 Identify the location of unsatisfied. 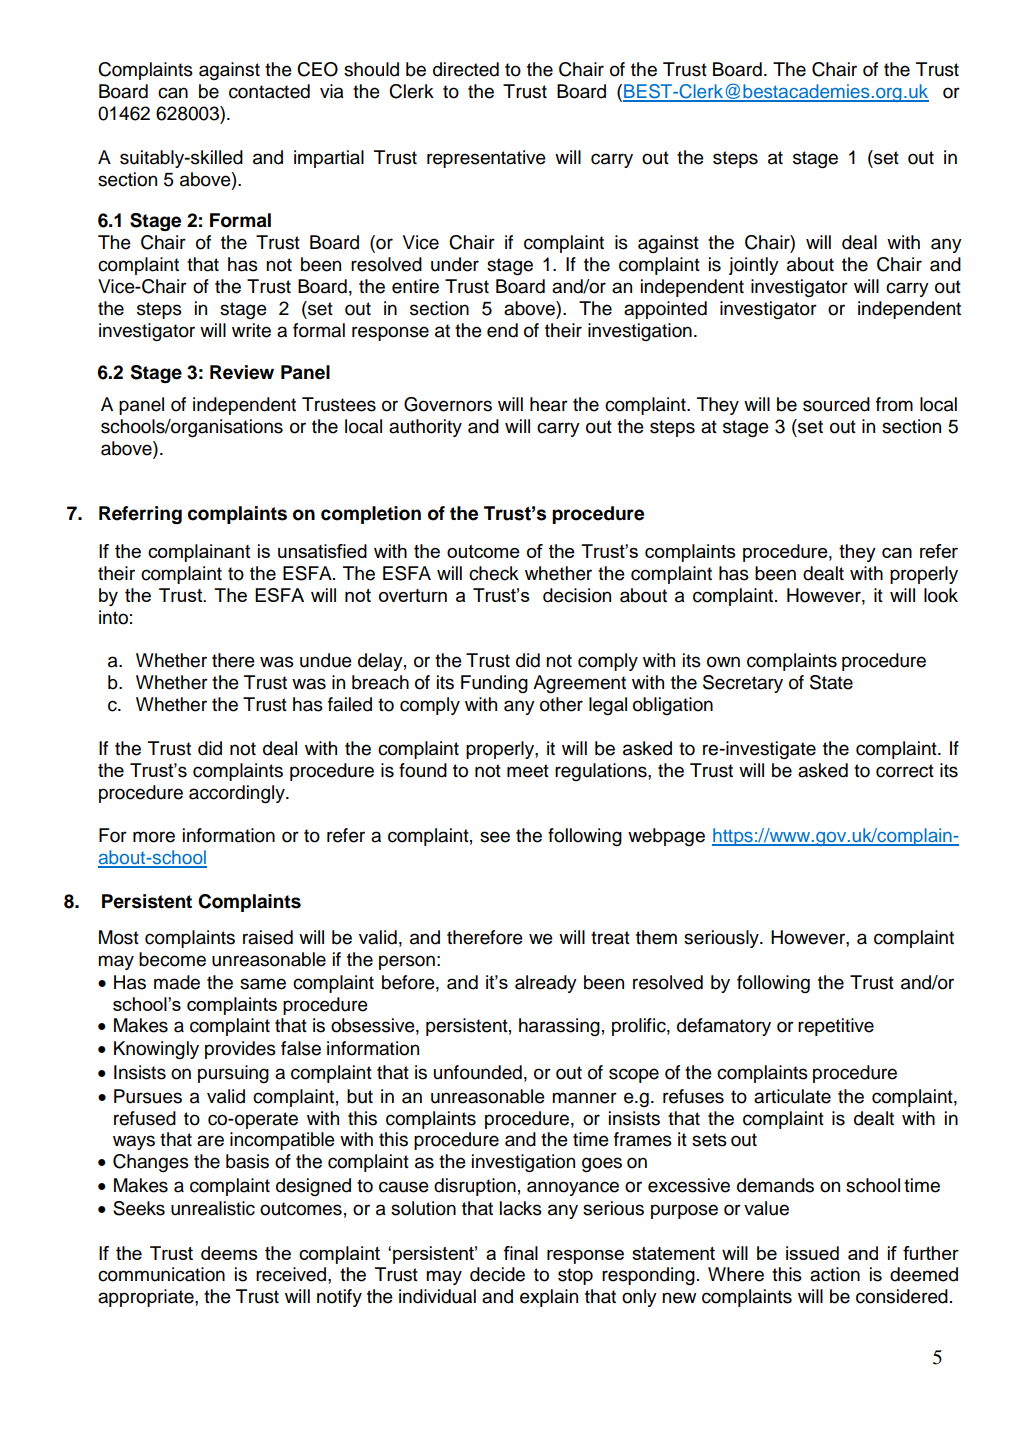
(322, 551).
